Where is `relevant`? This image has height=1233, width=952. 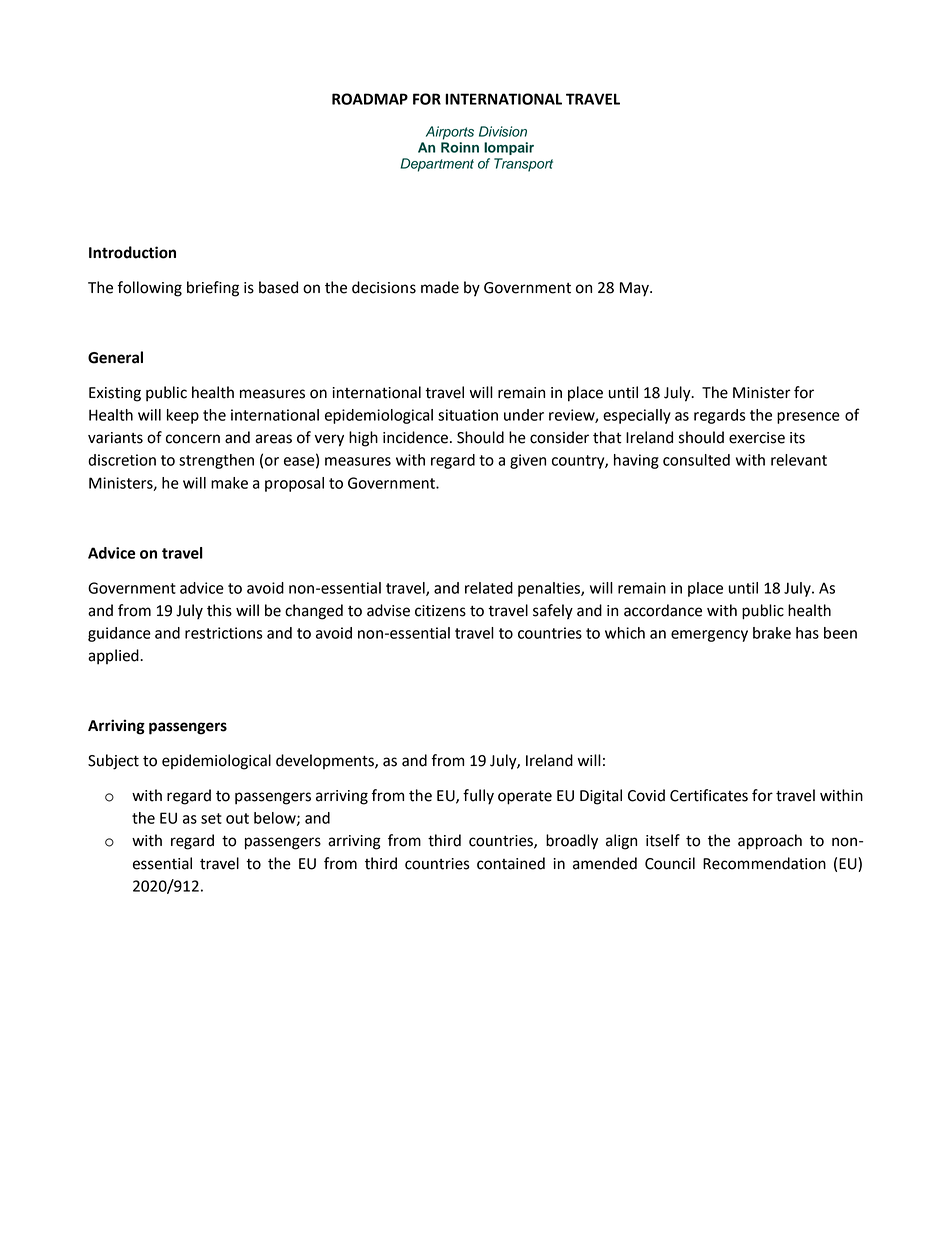
relevant is located at coordinates (799, 460).
